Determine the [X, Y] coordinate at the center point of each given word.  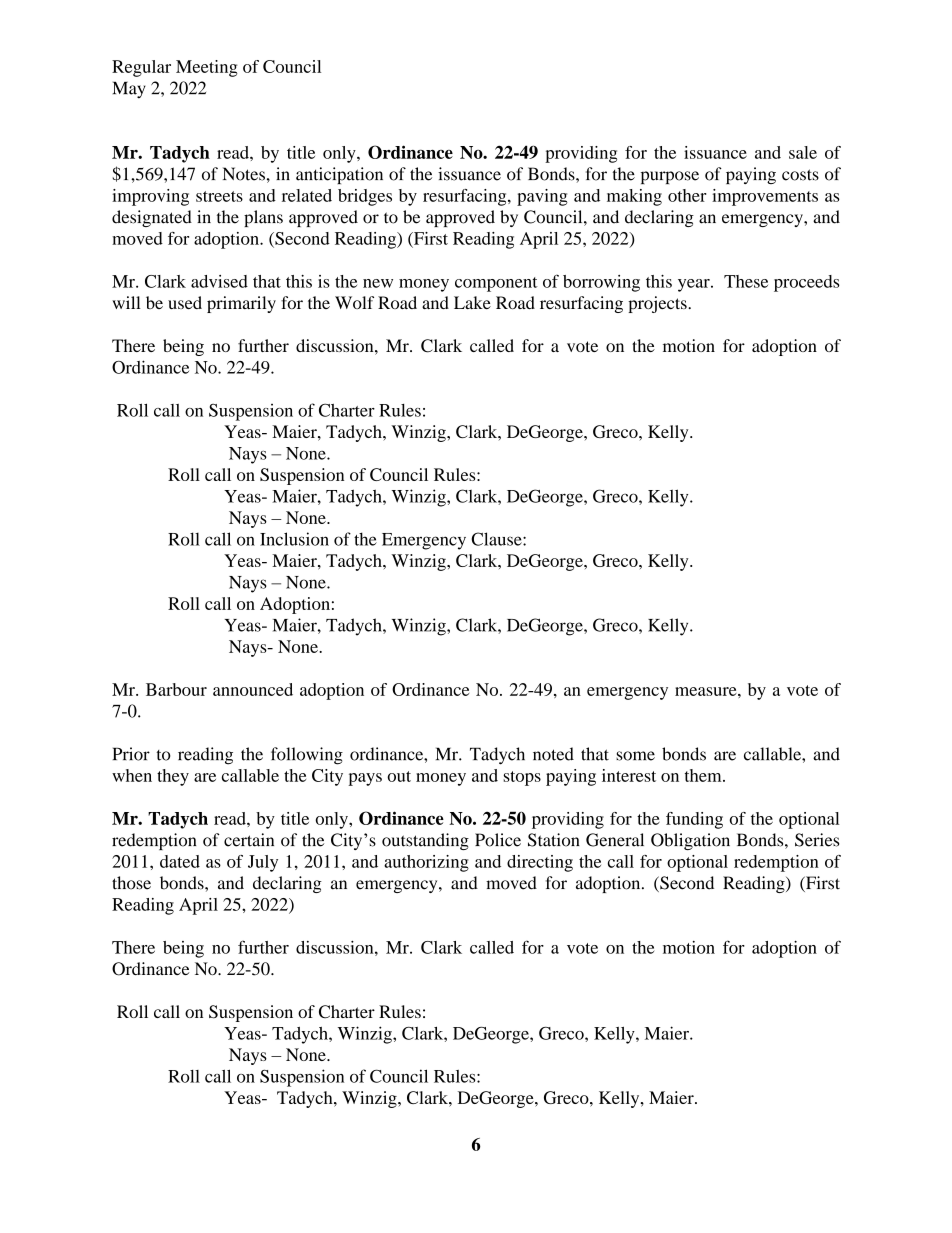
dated [180, 861]
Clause [497, 539]
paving [542, 197]
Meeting [207, 68]
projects [658, 304]
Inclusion [294, 539]
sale [803, 152]
